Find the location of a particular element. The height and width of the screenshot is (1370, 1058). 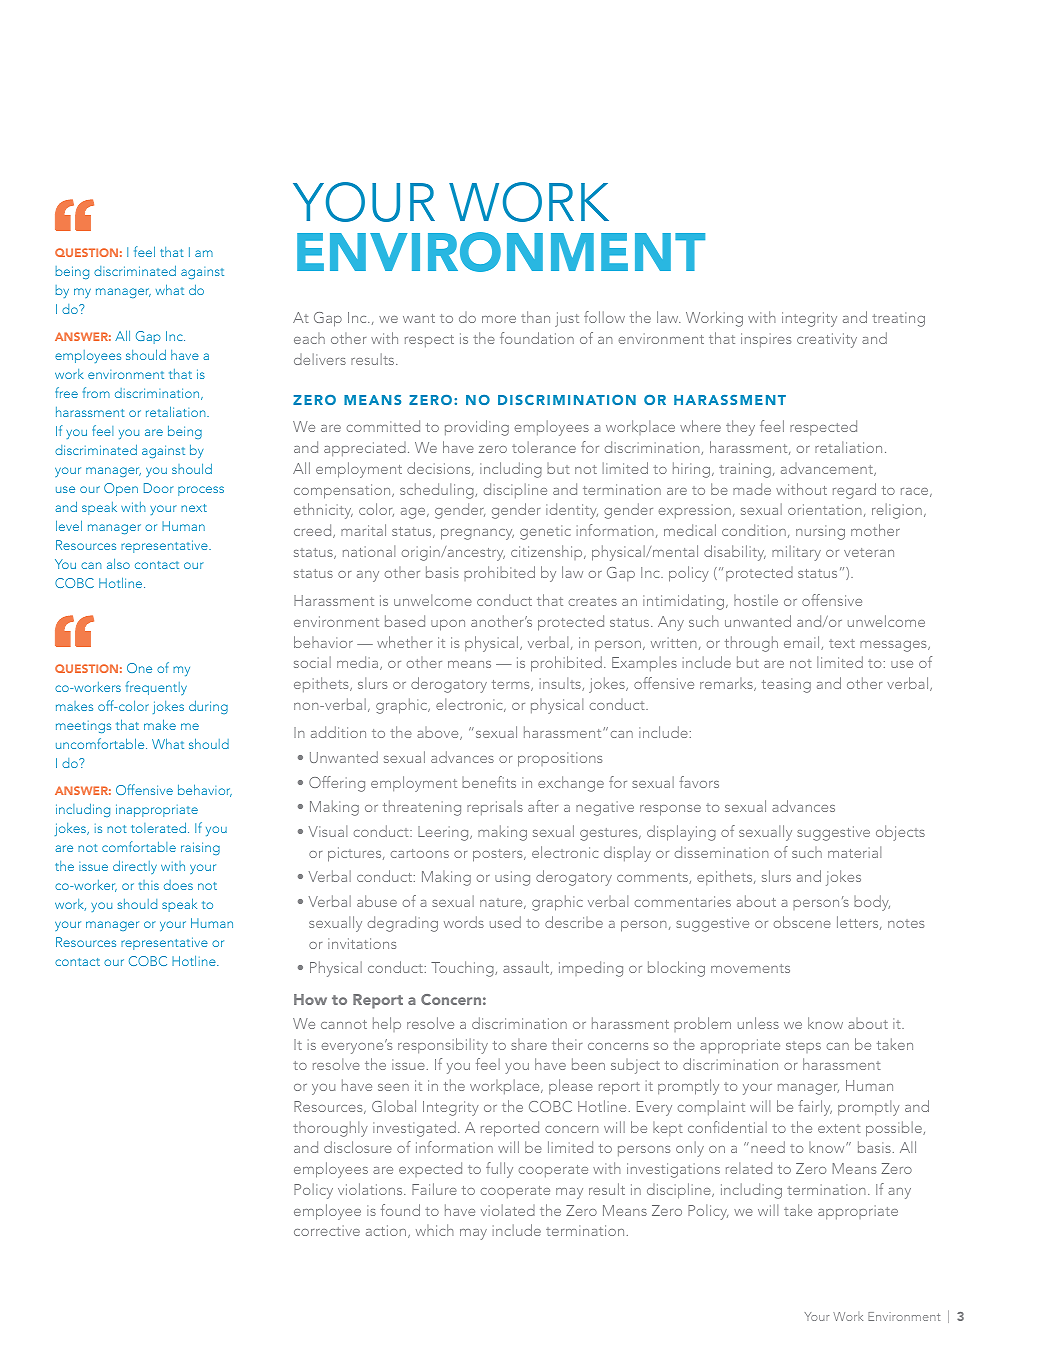

creativity is located at coordinates (827, 340).
